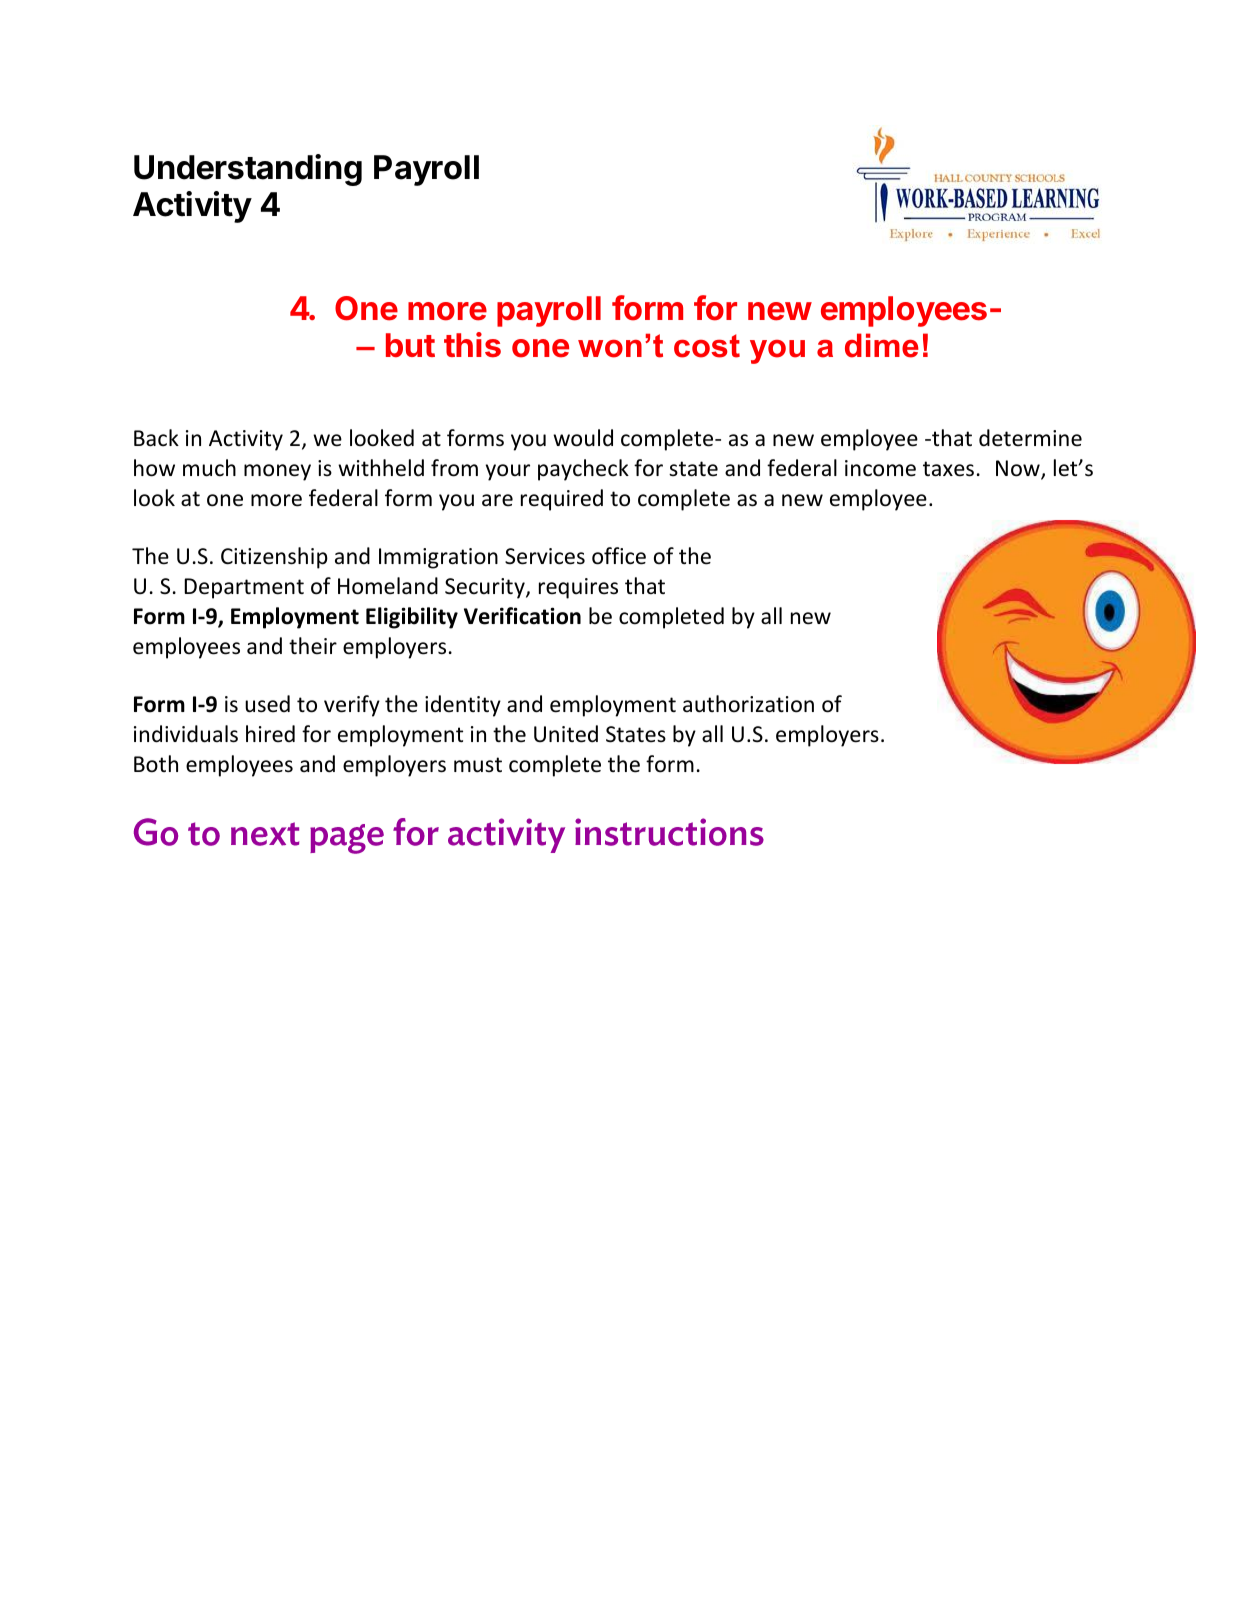 The height and width of the image is (1619, 1251). What do you see at coordinates (882, 345) in the image?
I see `dime` at bounding box center [882, 345].
